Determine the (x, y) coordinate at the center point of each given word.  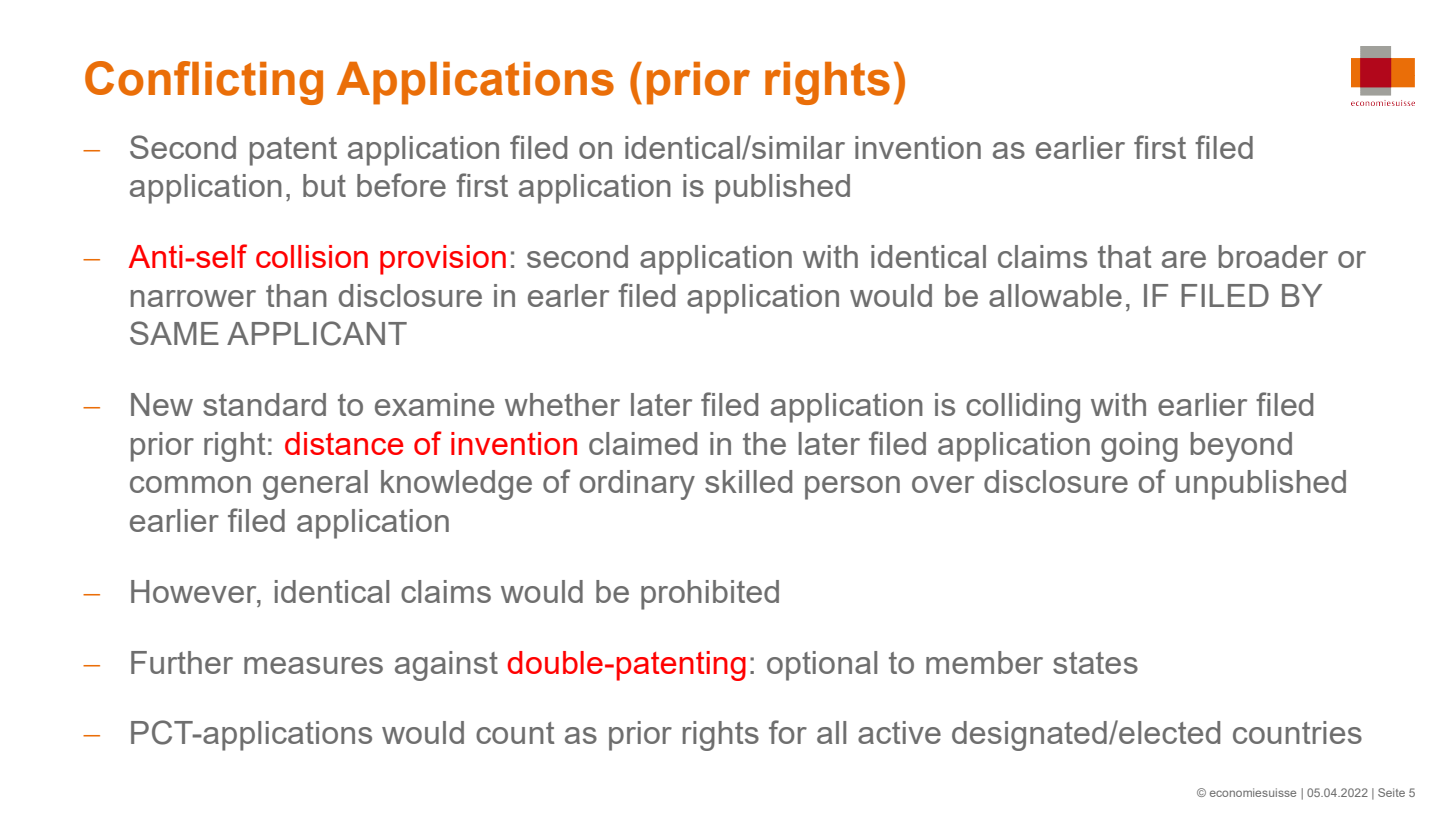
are (1184, 259)
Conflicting (204, 83)
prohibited (710, 595)
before (401, 185)
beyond (1241, 447)
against (446, 666)
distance (344, 443)
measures (313, 665)
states (1095, 663)
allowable (1055, 295)
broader (1273, 256)
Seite (1391, 792)
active (899, 732)
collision (312, 256)
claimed (643, 443)
